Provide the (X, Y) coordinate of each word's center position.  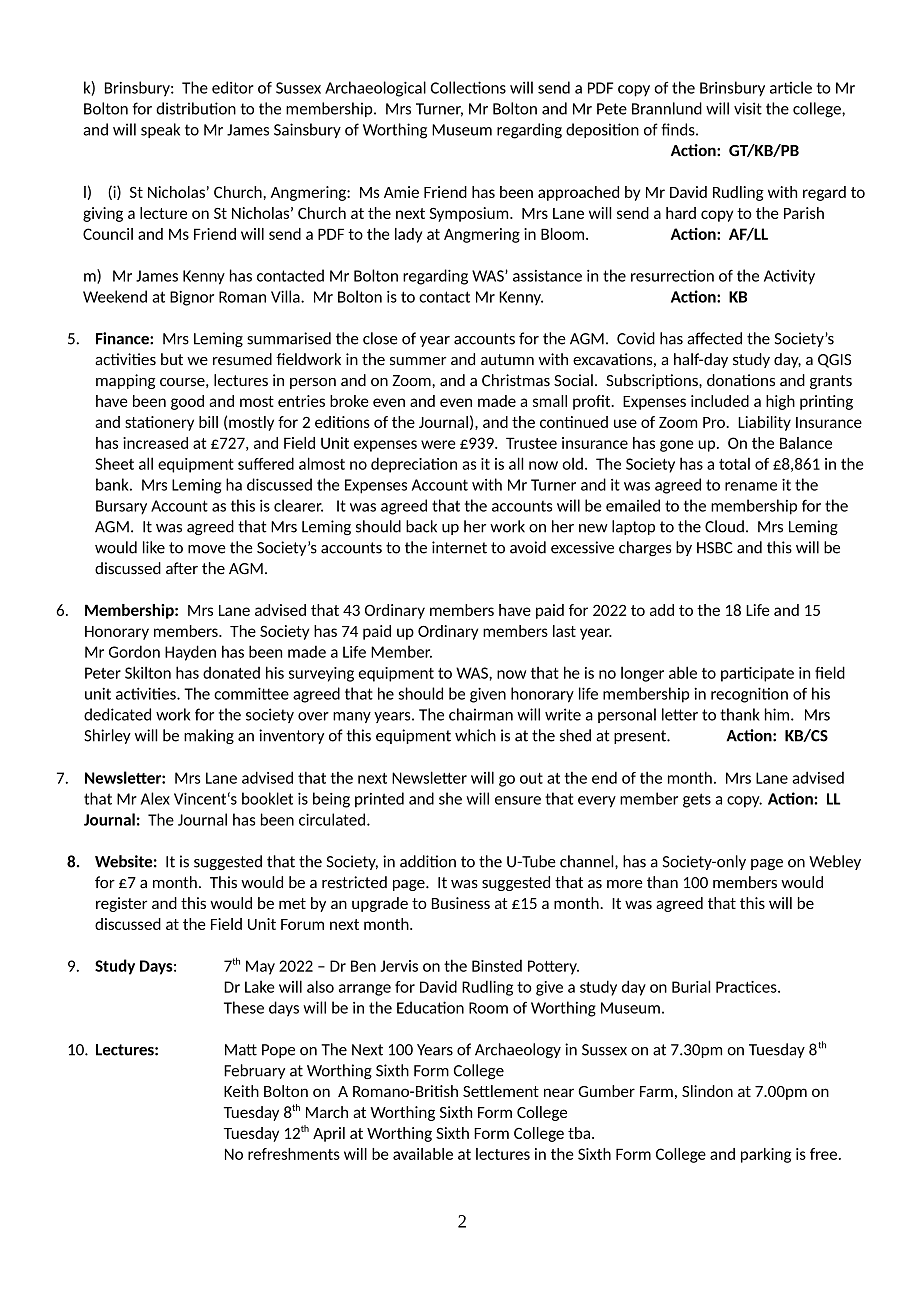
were (438, 444)
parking (766, 1155)
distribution (196, 108)
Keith (241, 1091)
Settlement (501, 1091)
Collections (468, 87)
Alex (155, 798)
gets (697, 800)
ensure (518, 800)
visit (748, 108)
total (734, 464)
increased (155, 443)
